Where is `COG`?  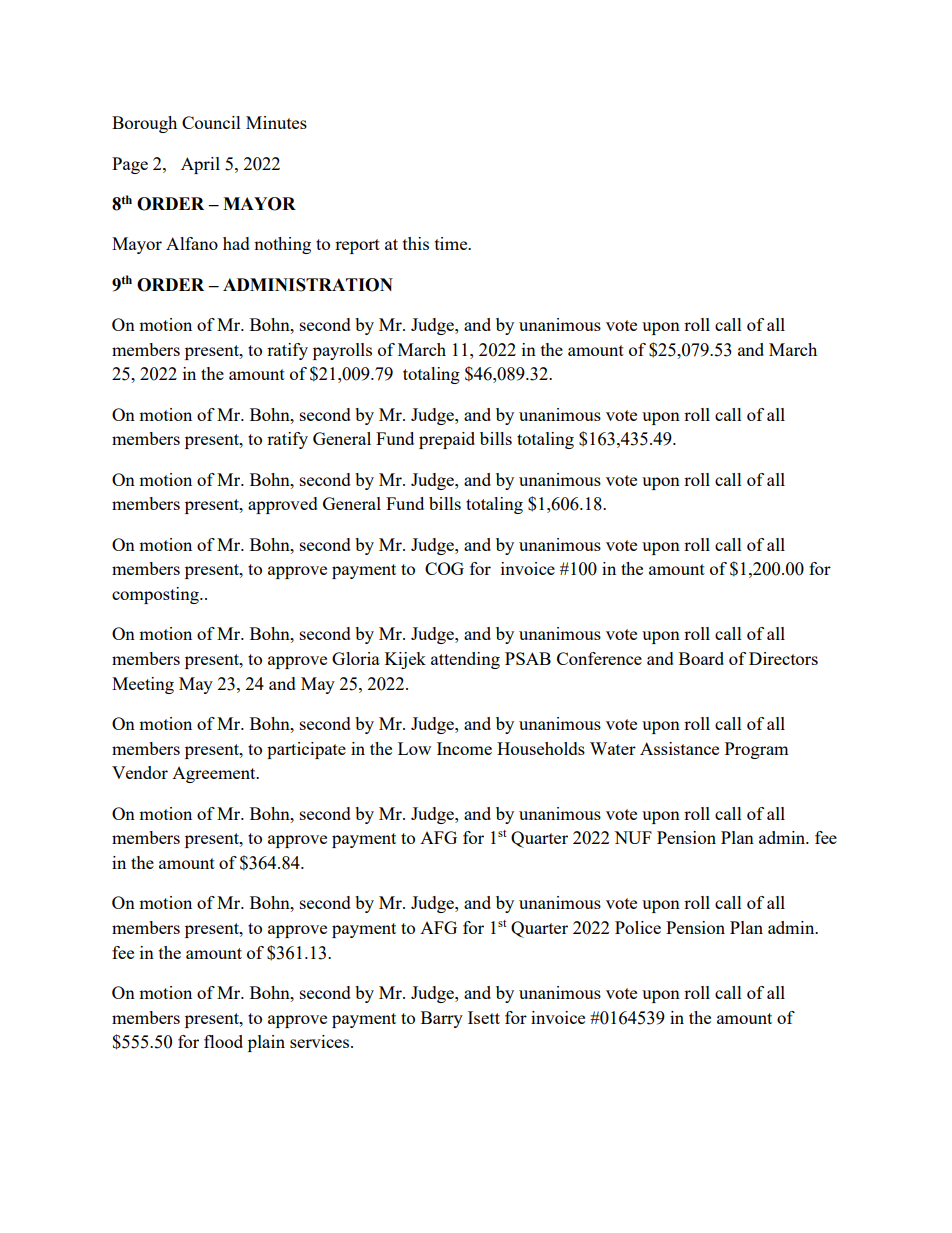 COG is located at coordinates (444, 568).
